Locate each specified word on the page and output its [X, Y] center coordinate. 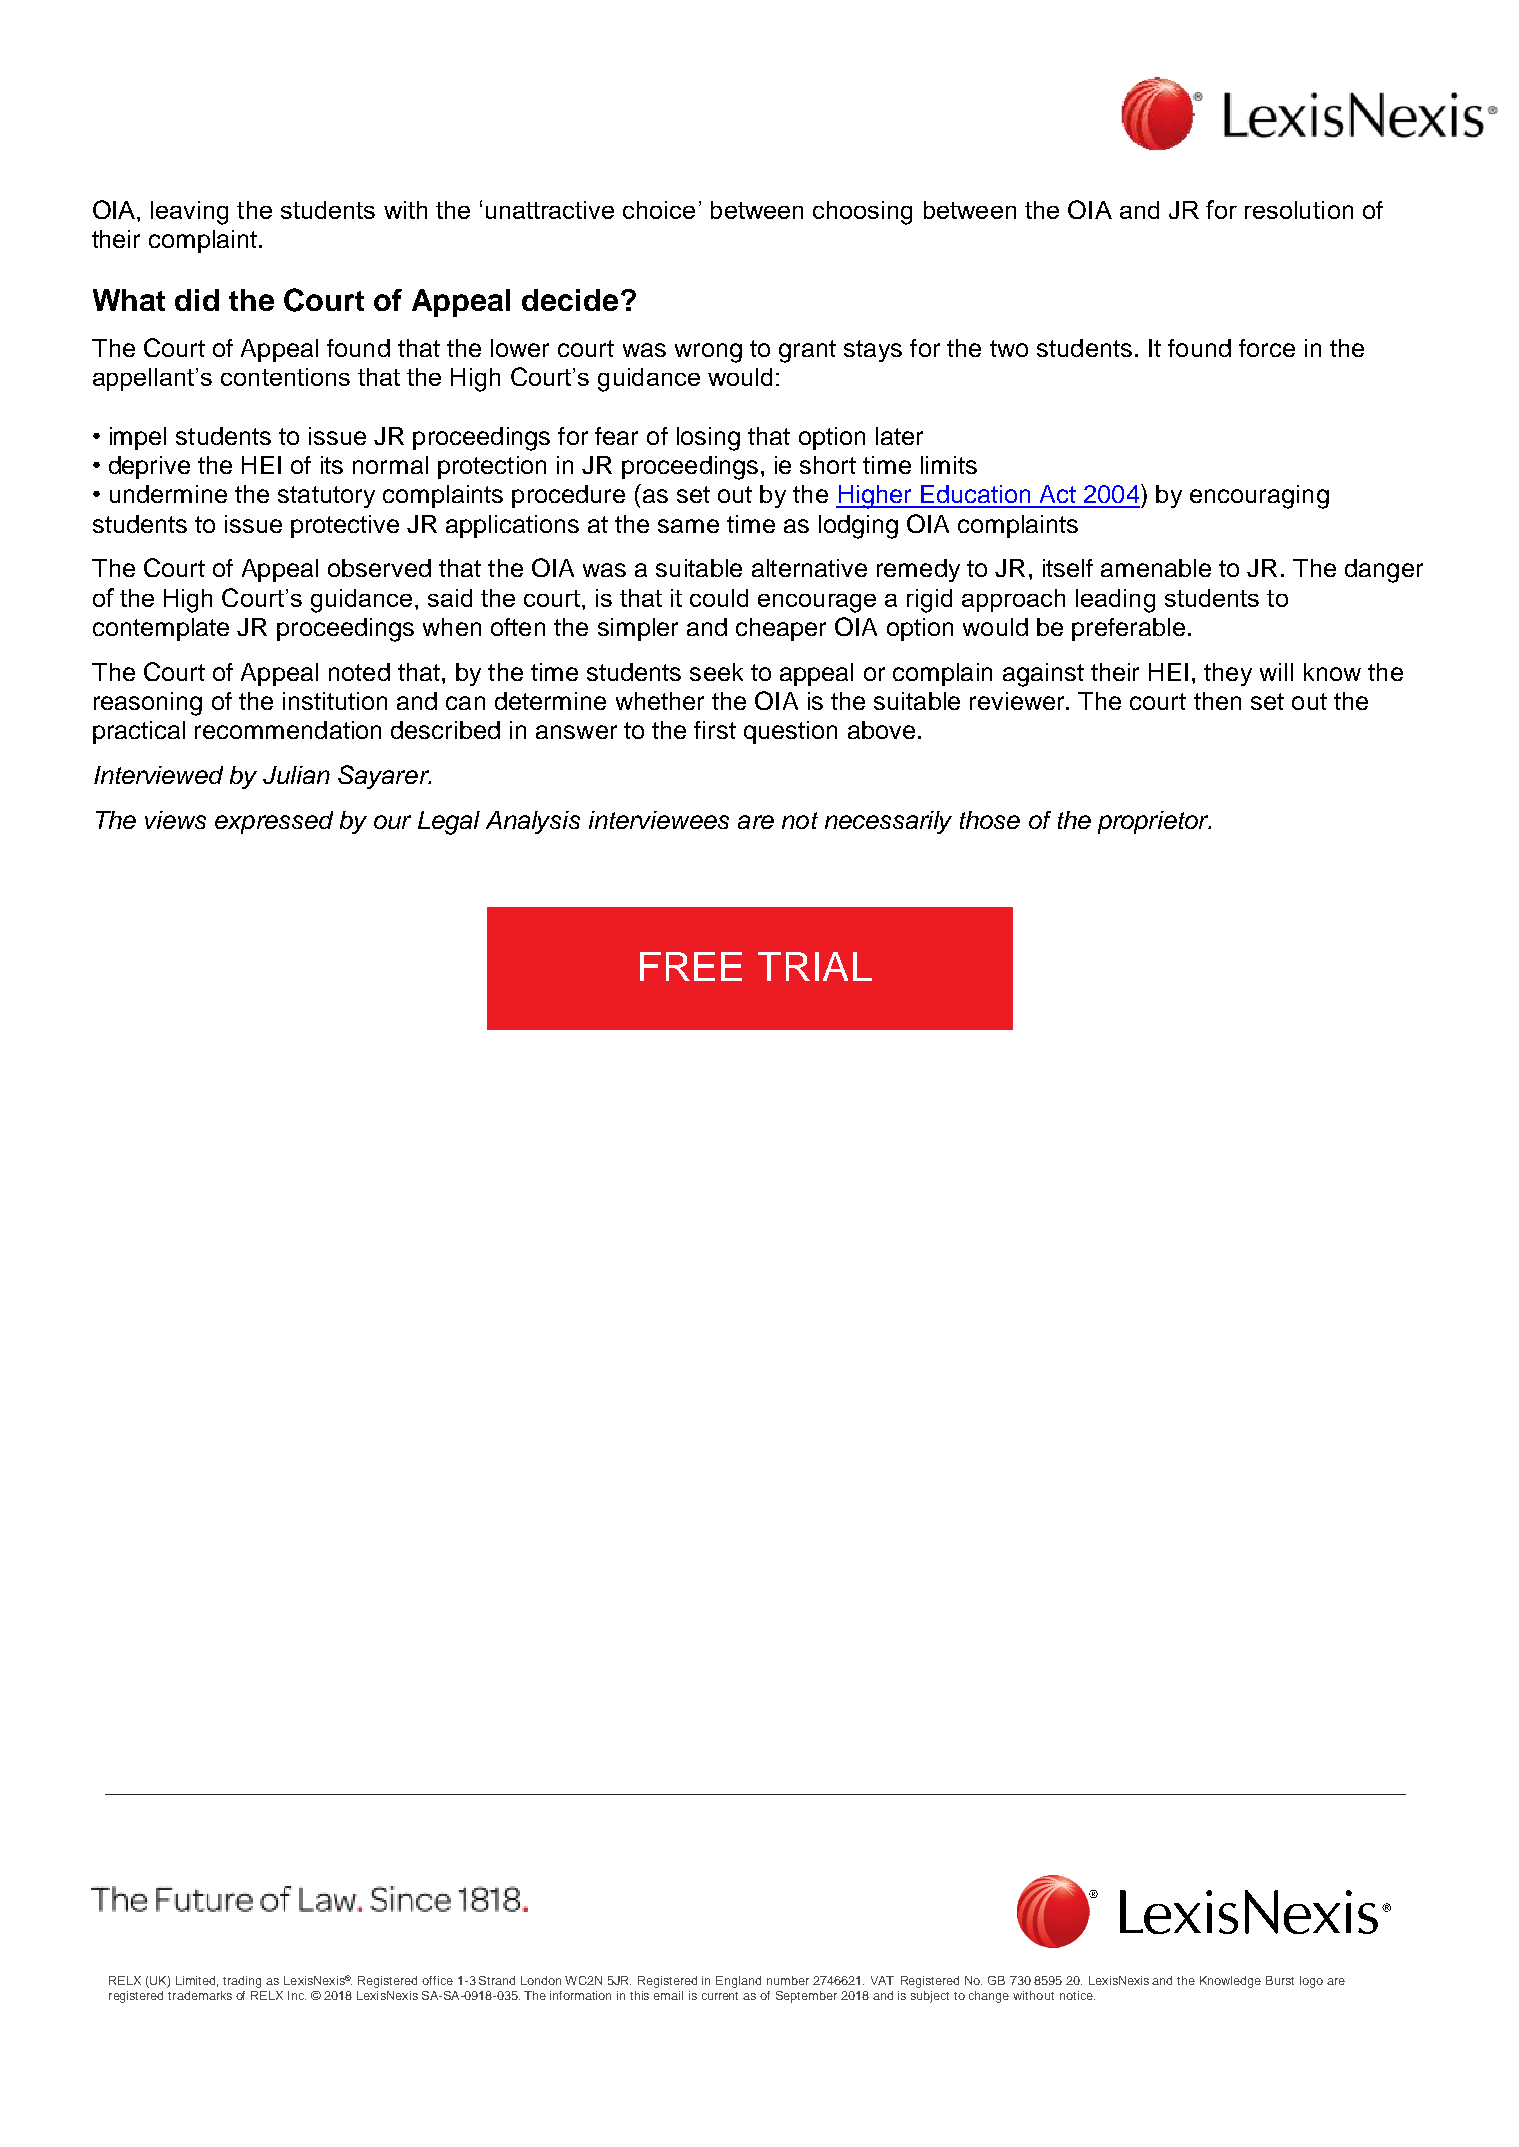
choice [659, 210]
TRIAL [815, 966]
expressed [274, 822]
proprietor [1154, 822]
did [197, 300]
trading [242, 1982]
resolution [1299, 210]
